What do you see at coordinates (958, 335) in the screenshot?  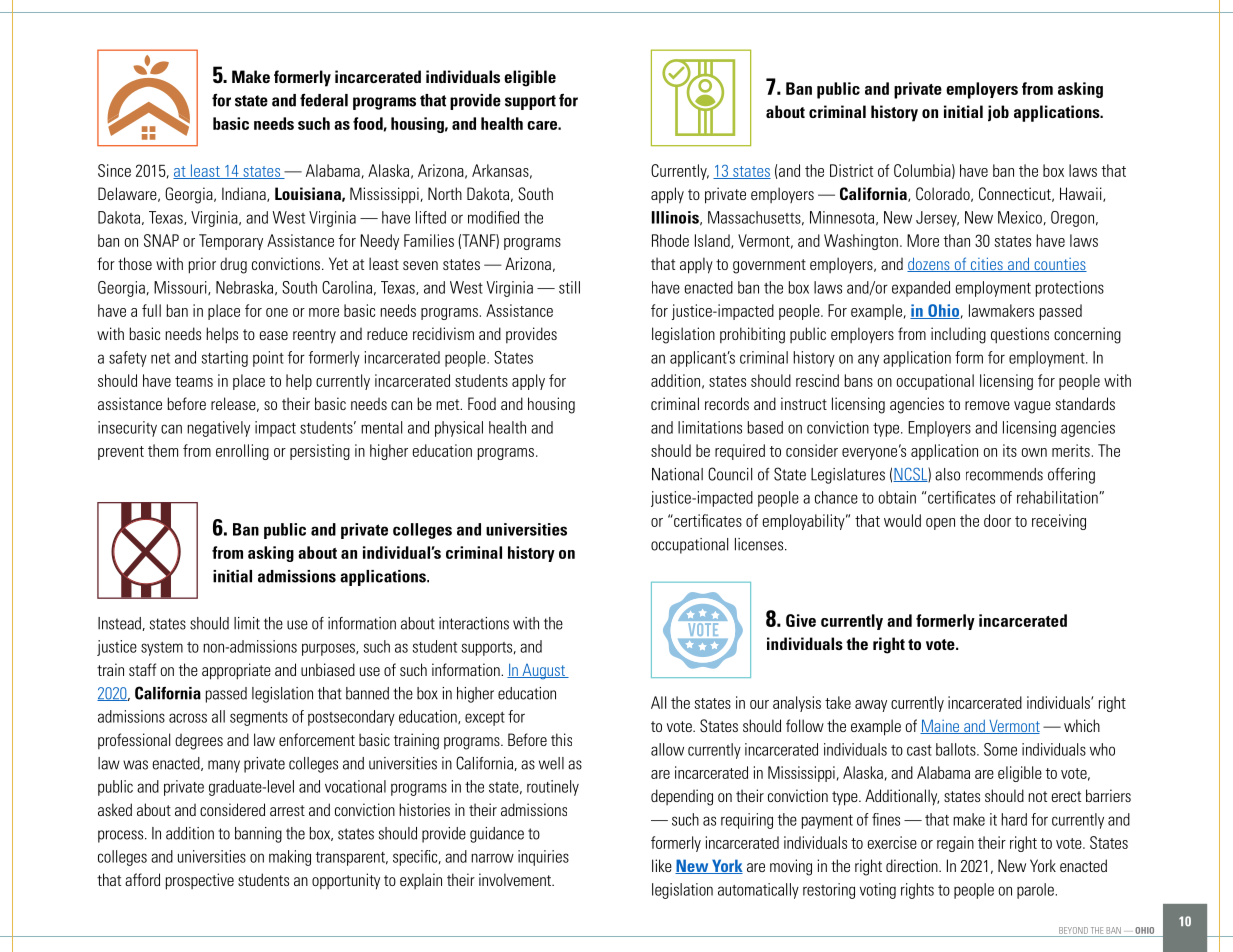 I see `including` at bounding box center [958, 335].
